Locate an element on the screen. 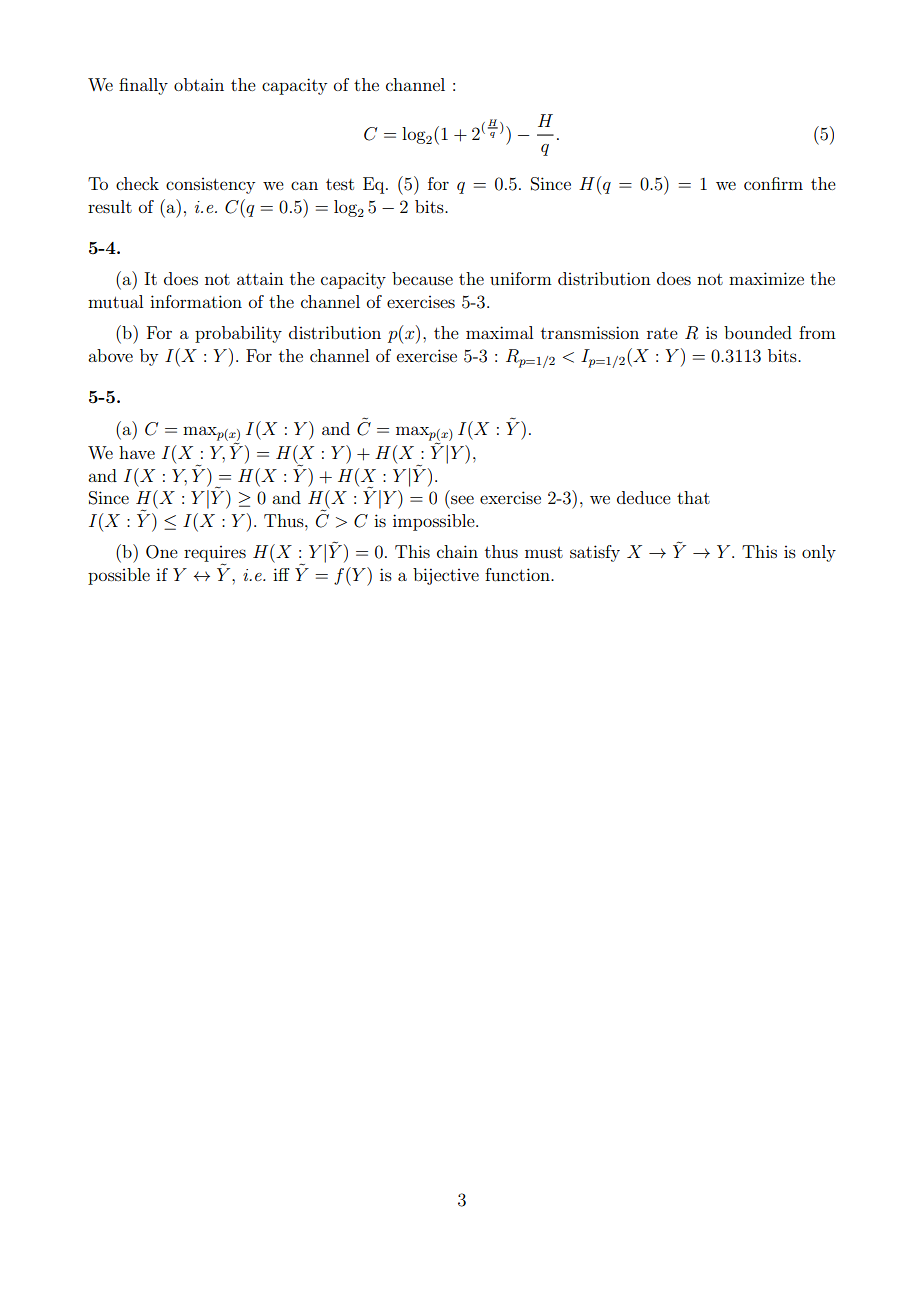 This screenshot has height=1308, width=924. have is located at coordinates (137, 452).
